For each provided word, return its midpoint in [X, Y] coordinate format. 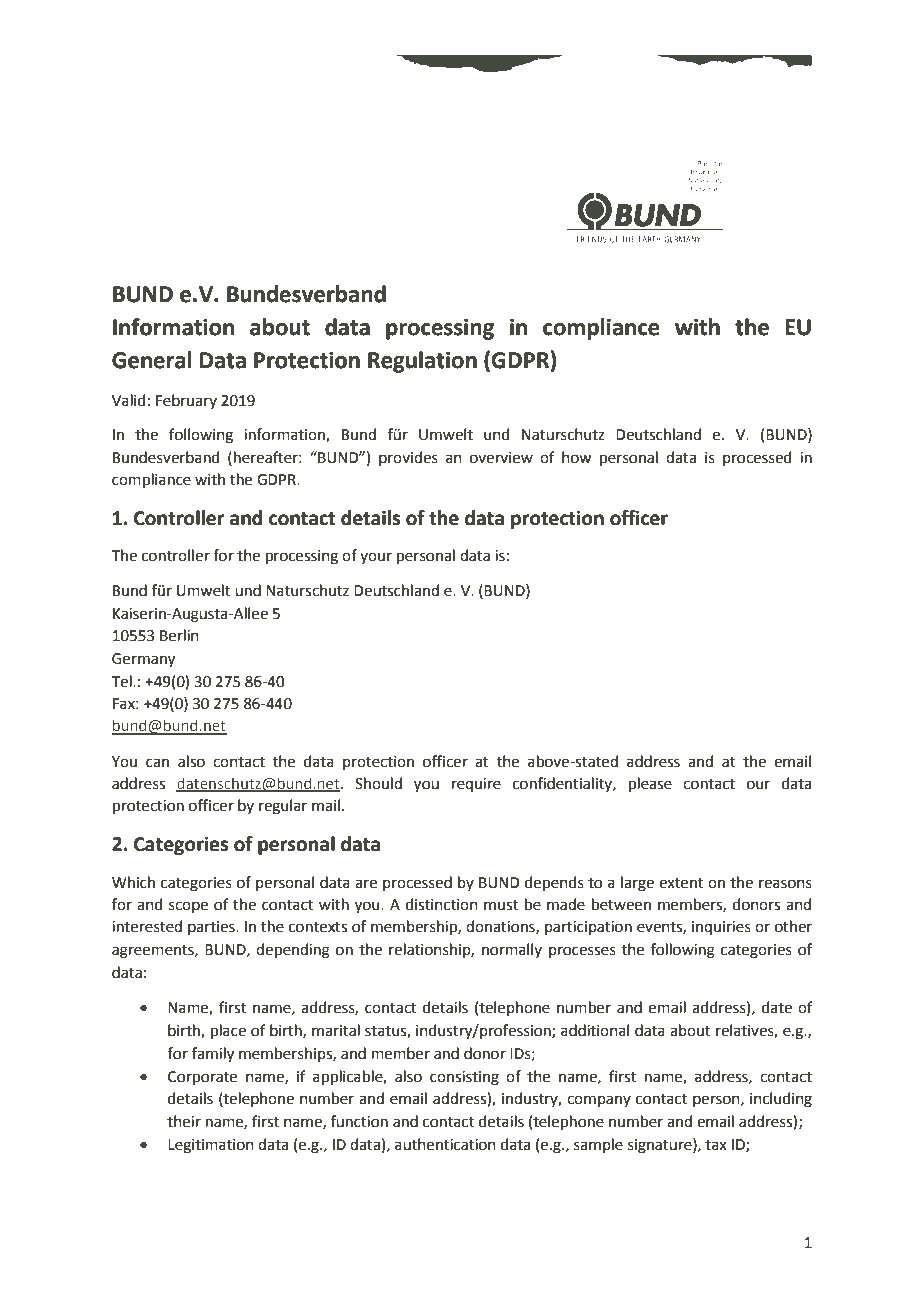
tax [716, 1145]
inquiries [721, 928]
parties [212, 928]
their [184, 1121]
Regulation [422, 362]
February [186, 401]
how [576, 457]
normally [512, 950]
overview [501, 458]
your [376, 558]
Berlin [179, 635]
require [476, 785]
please [650, 784]
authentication [445, 1144]
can [157, 763]
